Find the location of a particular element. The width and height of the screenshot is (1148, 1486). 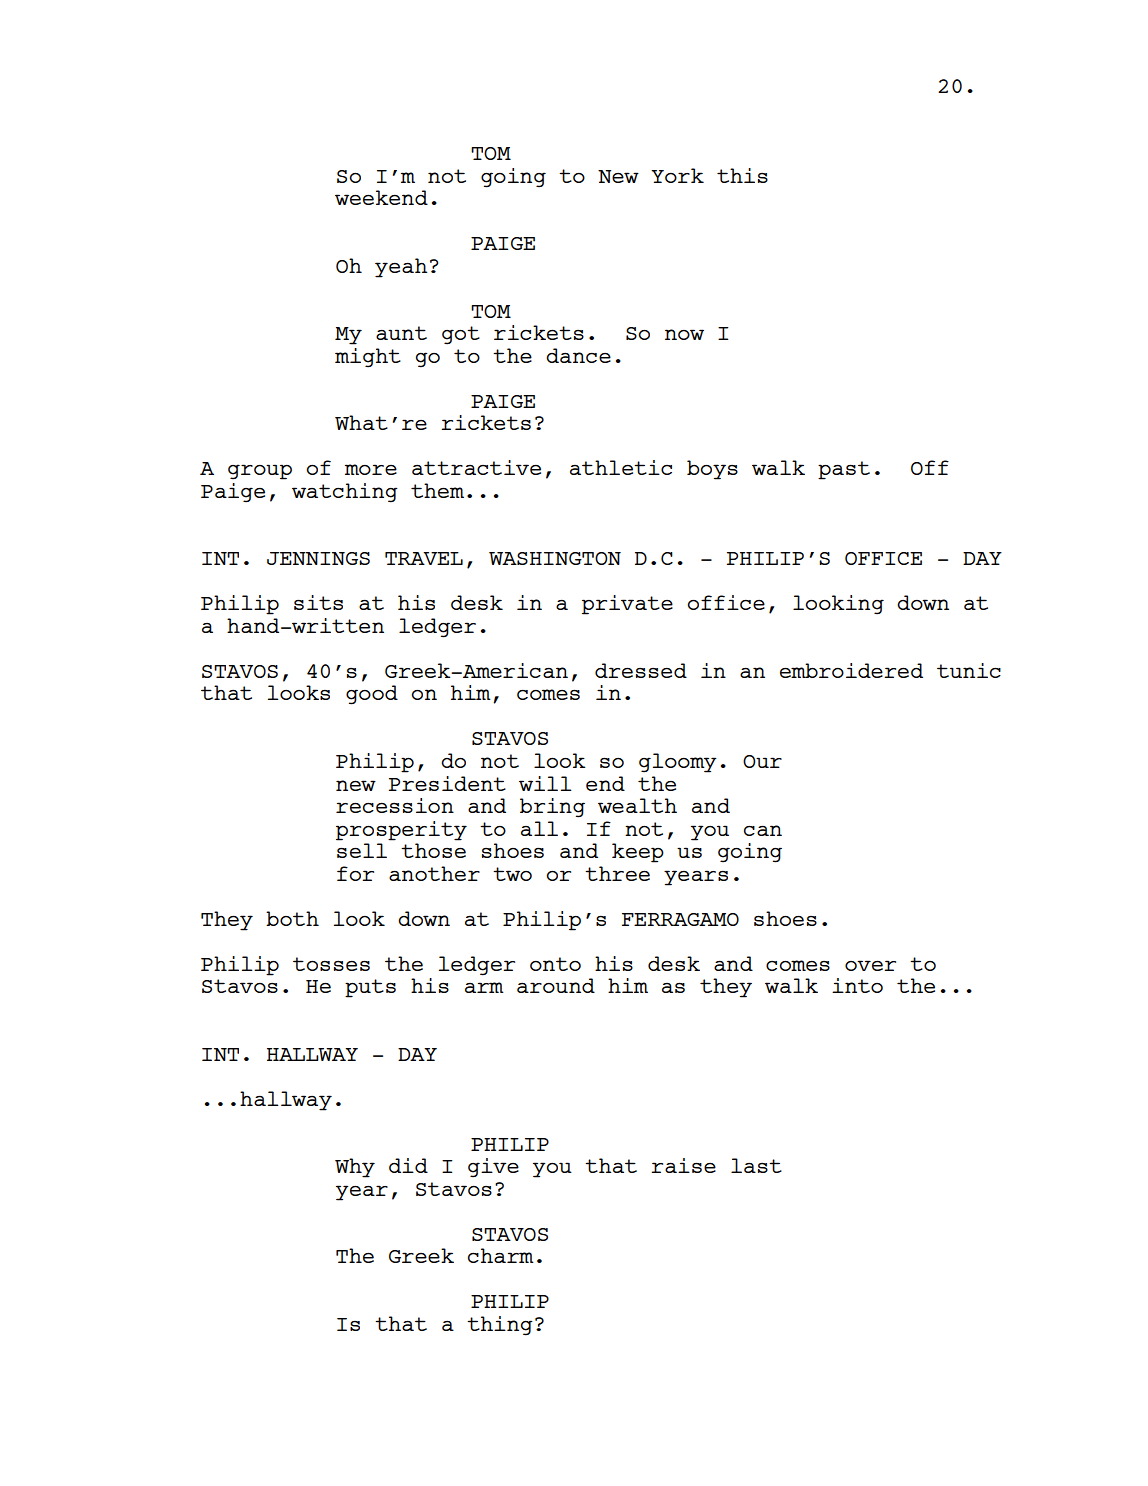

JENNINGS is located at coordinates (318, 558).
